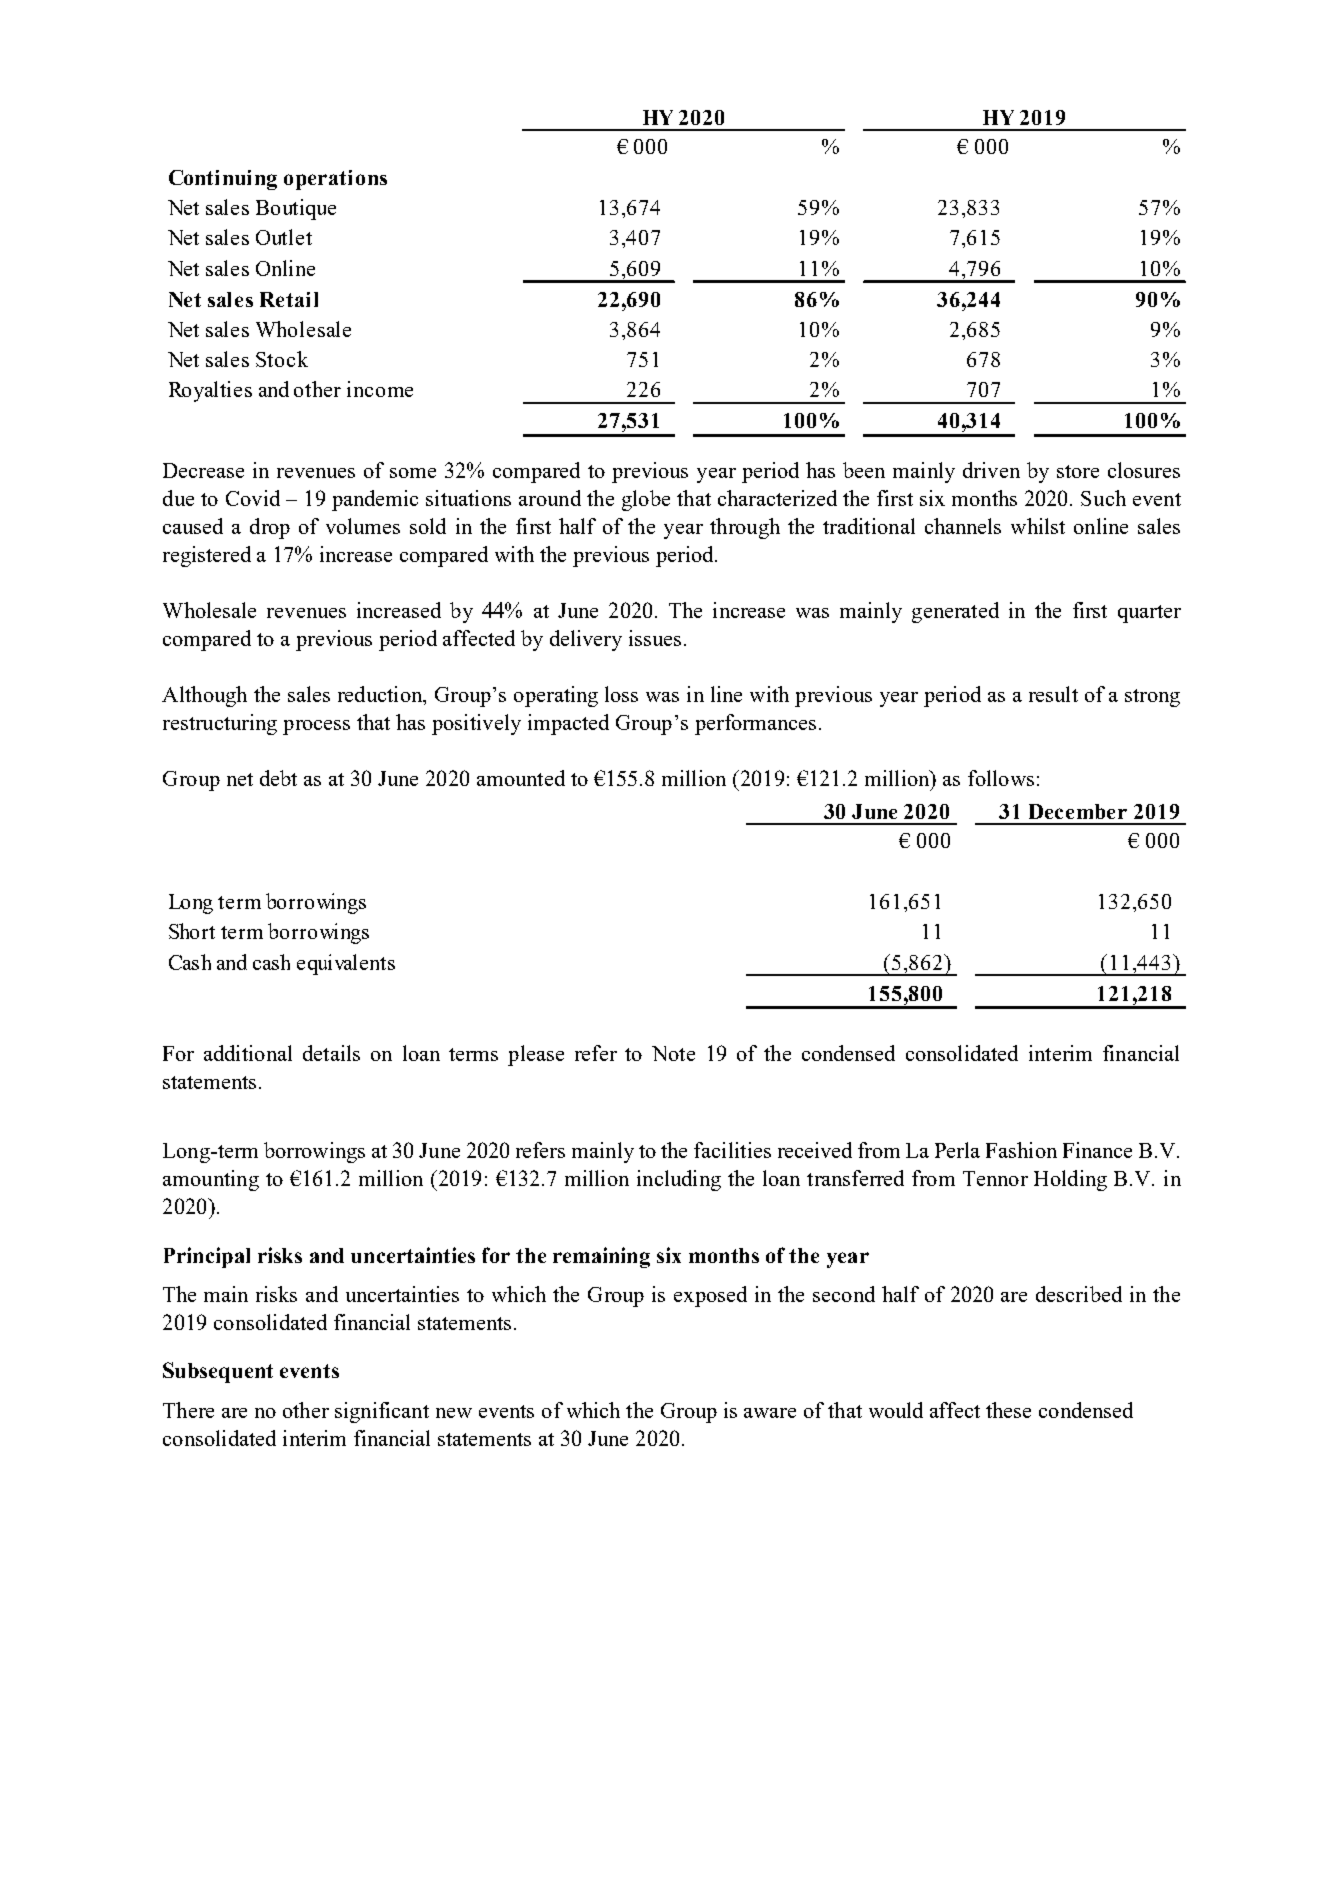  I want to click on details, so click(331, 1053).
